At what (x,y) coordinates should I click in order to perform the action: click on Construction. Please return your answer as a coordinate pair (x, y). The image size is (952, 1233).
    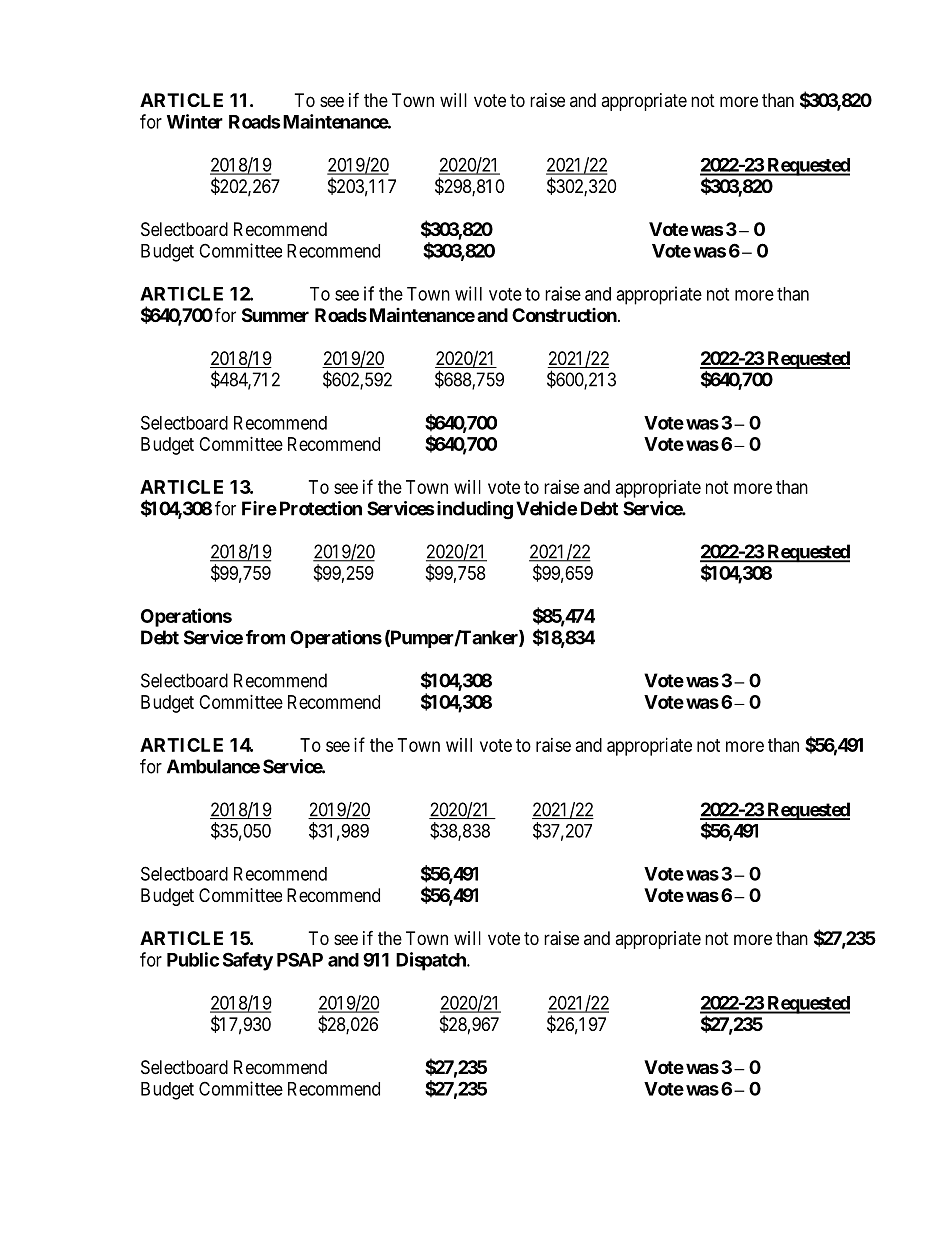
    Looking at the image, I should click on (564, 315).
